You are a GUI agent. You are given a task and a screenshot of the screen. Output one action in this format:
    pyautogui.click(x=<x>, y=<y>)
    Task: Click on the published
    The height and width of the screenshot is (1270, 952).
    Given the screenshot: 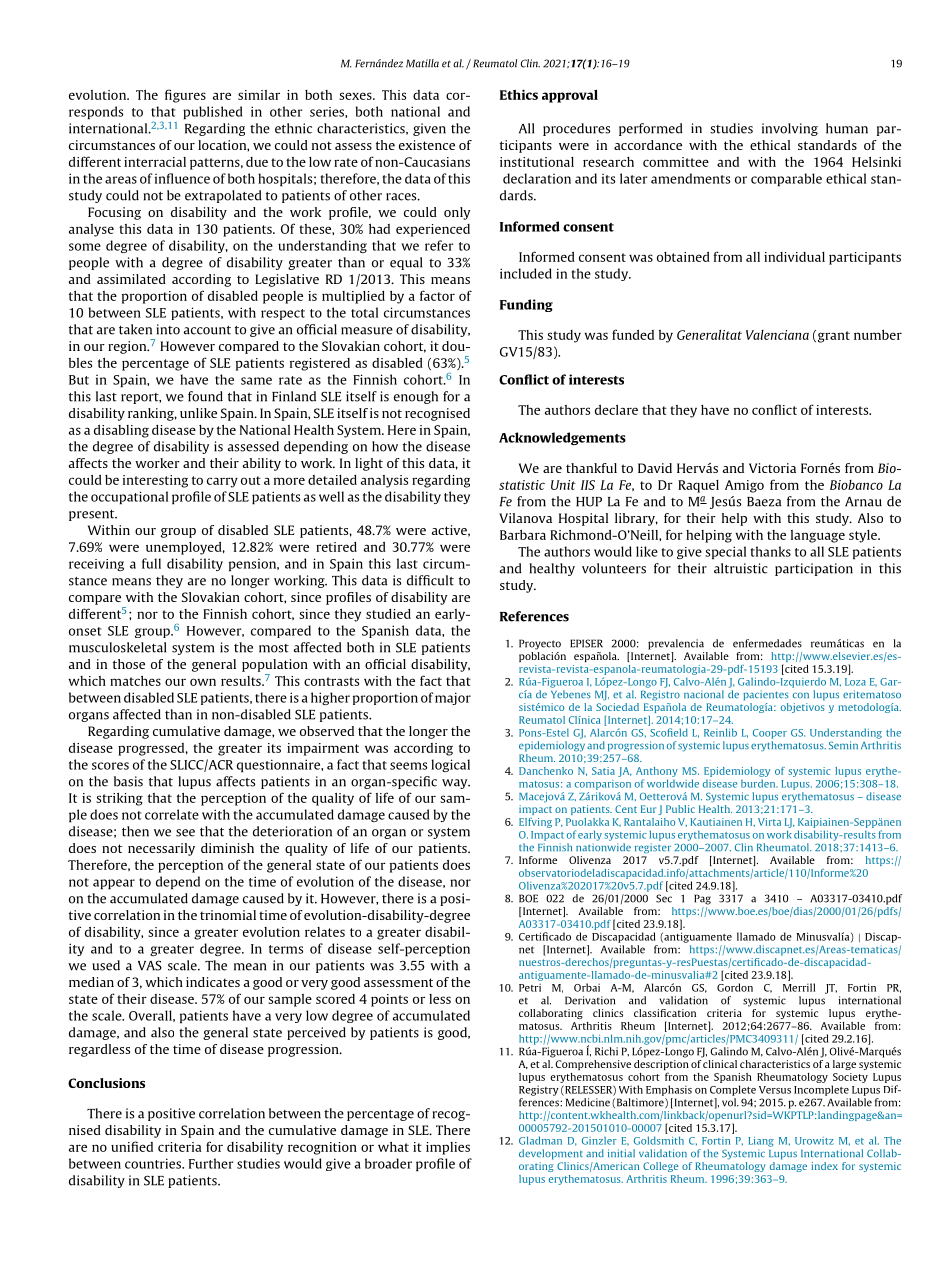 What is the action you would take?
    pyautogui.click(x=212, y=112)
